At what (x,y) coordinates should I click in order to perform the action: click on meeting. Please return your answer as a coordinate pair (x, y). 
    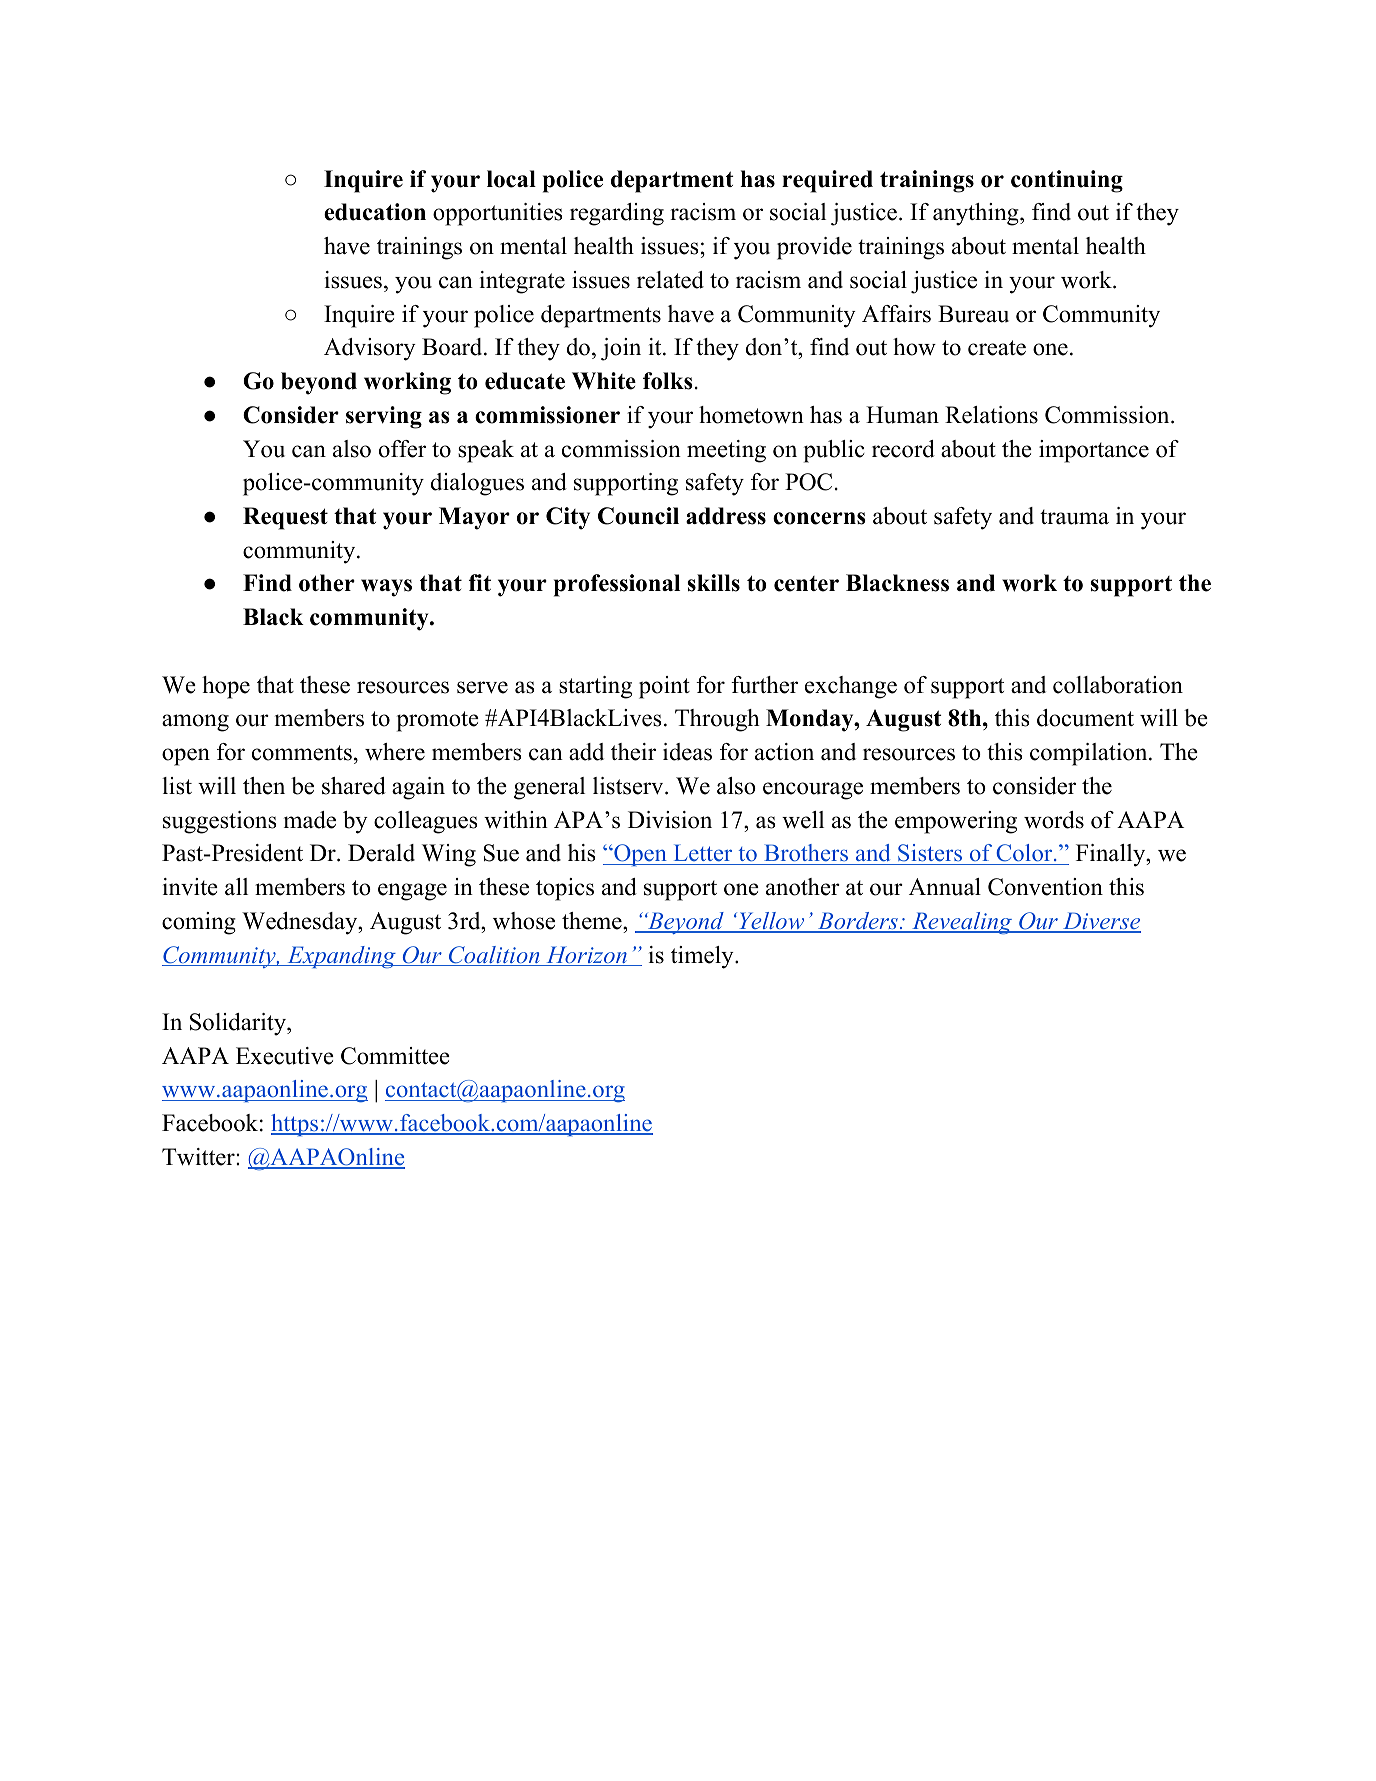
    Looking at the image, I should click on (726, 451).
